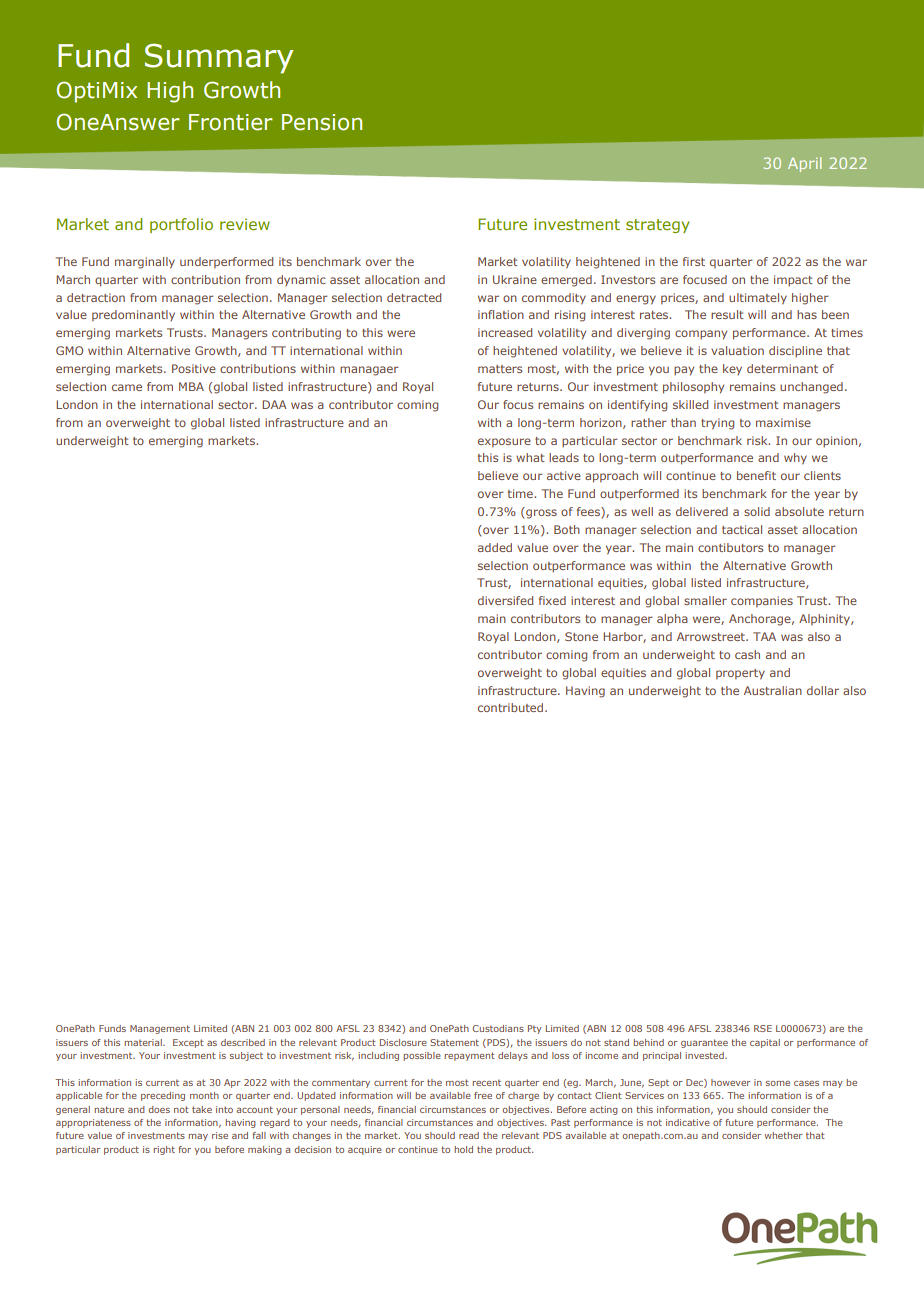 Image resolution: width=924 pixels, height=1308 pixels. What do you see at coordinates (191, 386) in the screenshot?
I see `MBA` at bounding box center [191, 386].
